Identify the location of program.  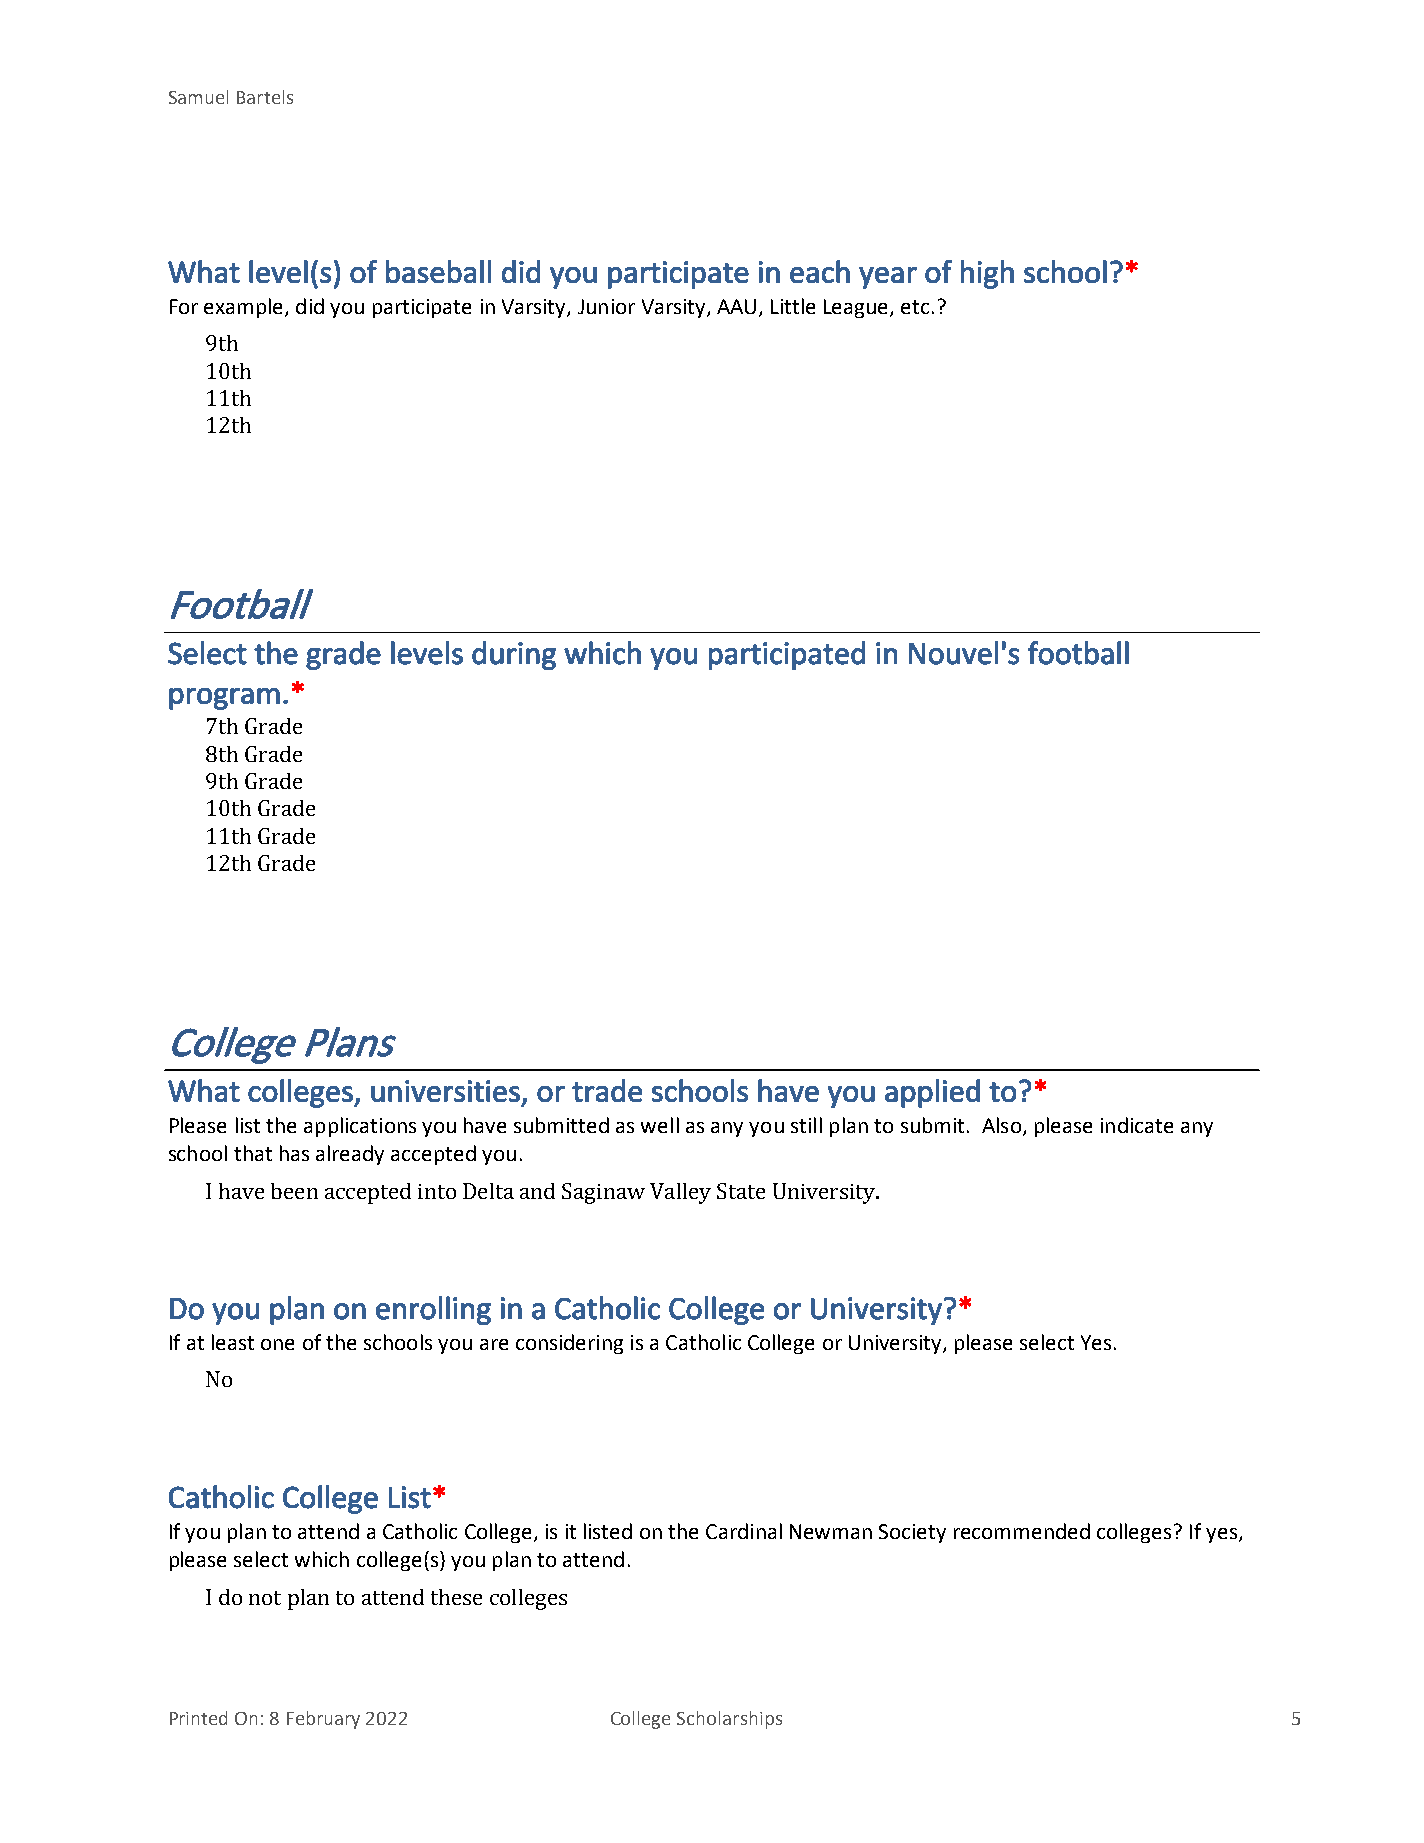
(224, 699).
